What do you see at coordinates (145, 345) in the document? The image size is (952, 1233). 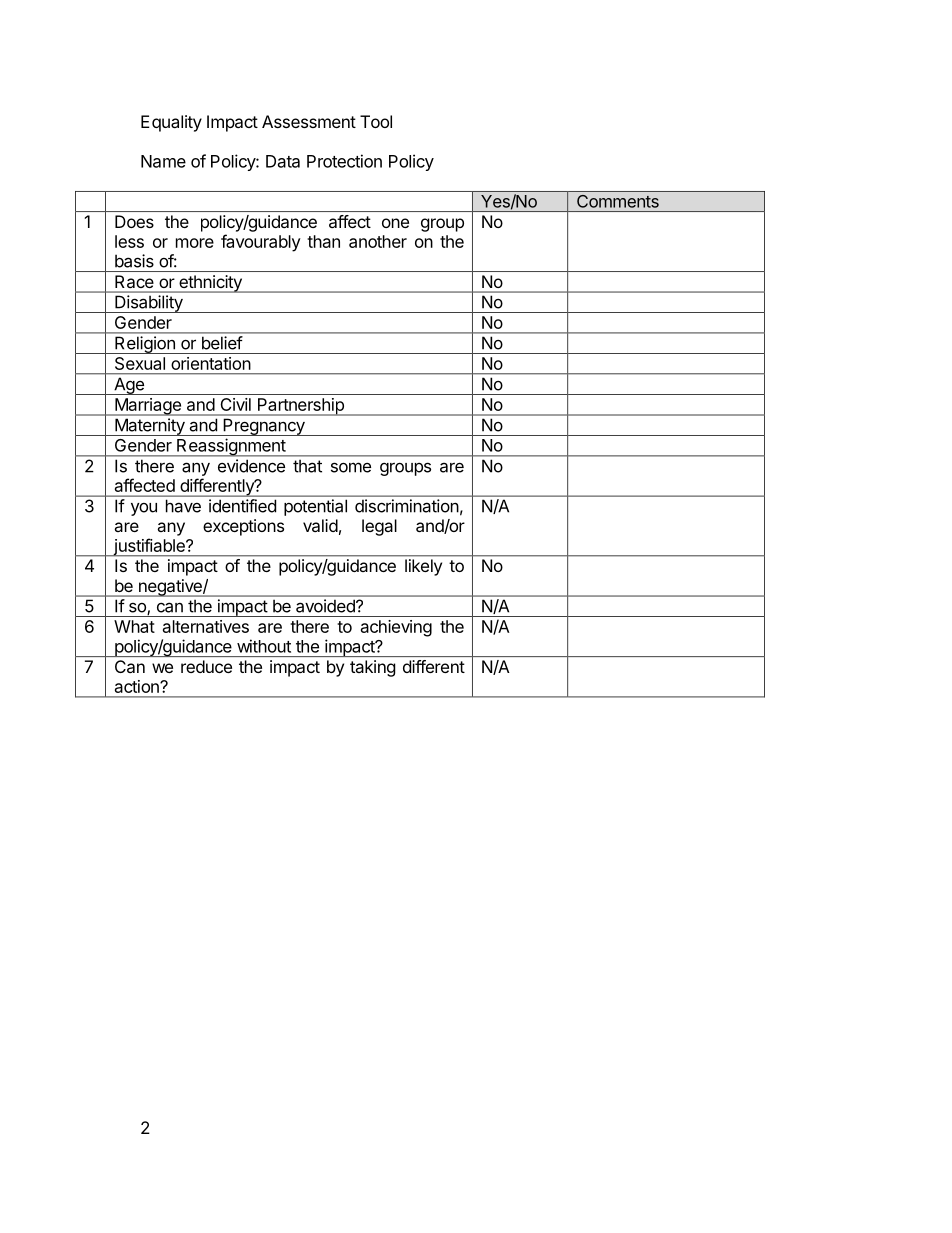 I see `Religion` at bounding box center [145, 345].
